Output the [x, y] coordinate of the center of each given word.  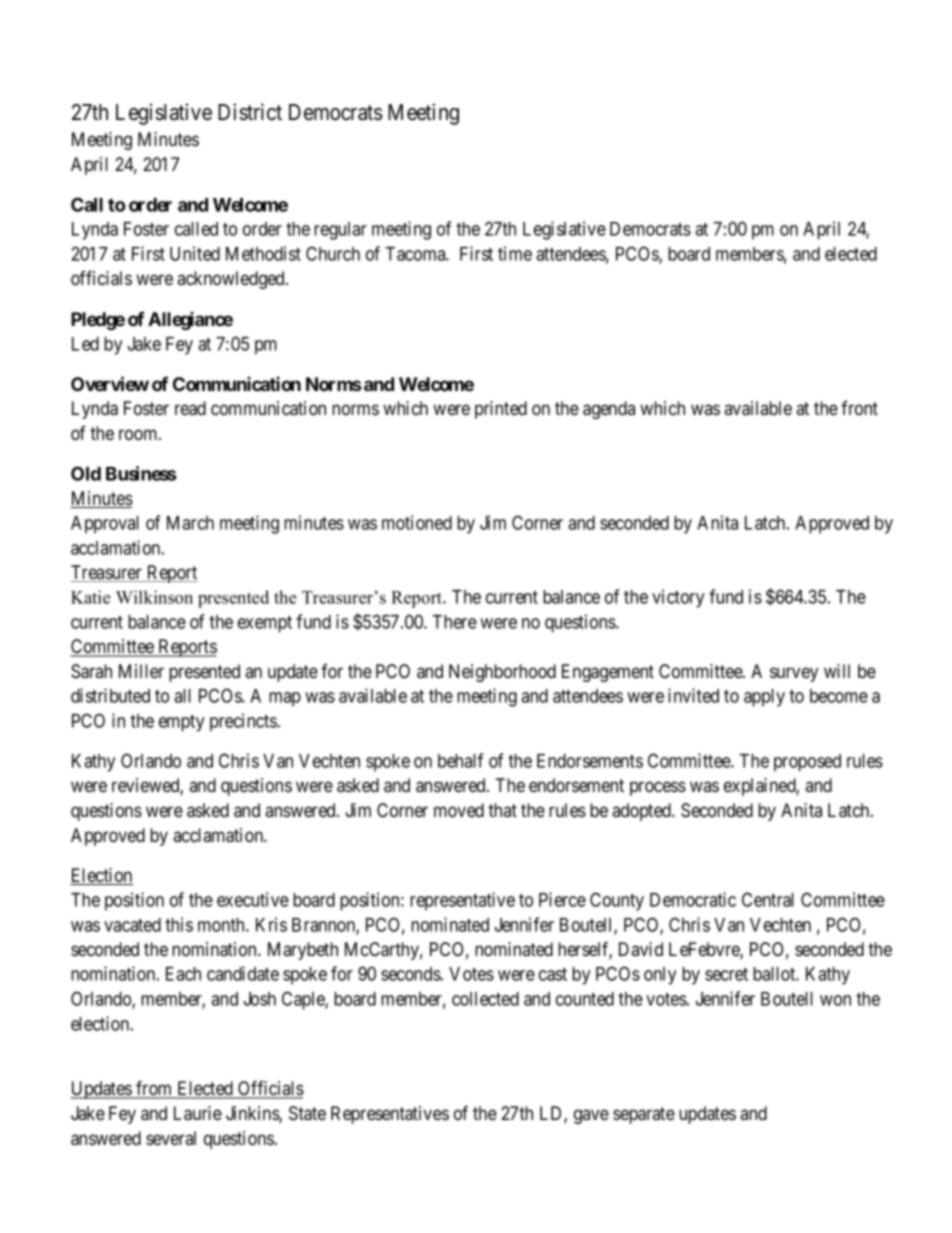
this [179, 924]
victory [678, 598]
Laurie [198, 1113]
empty [181, 723]
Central [768, 899]
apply [764, 698]
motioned [417, 522]
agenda [609, 410]
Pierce [562, 899]
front [859, 408]
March [190, 523]
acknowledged [232, 280]
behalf [460, 760]
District [250, 112]
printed [501, 410]
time [515, 253]
